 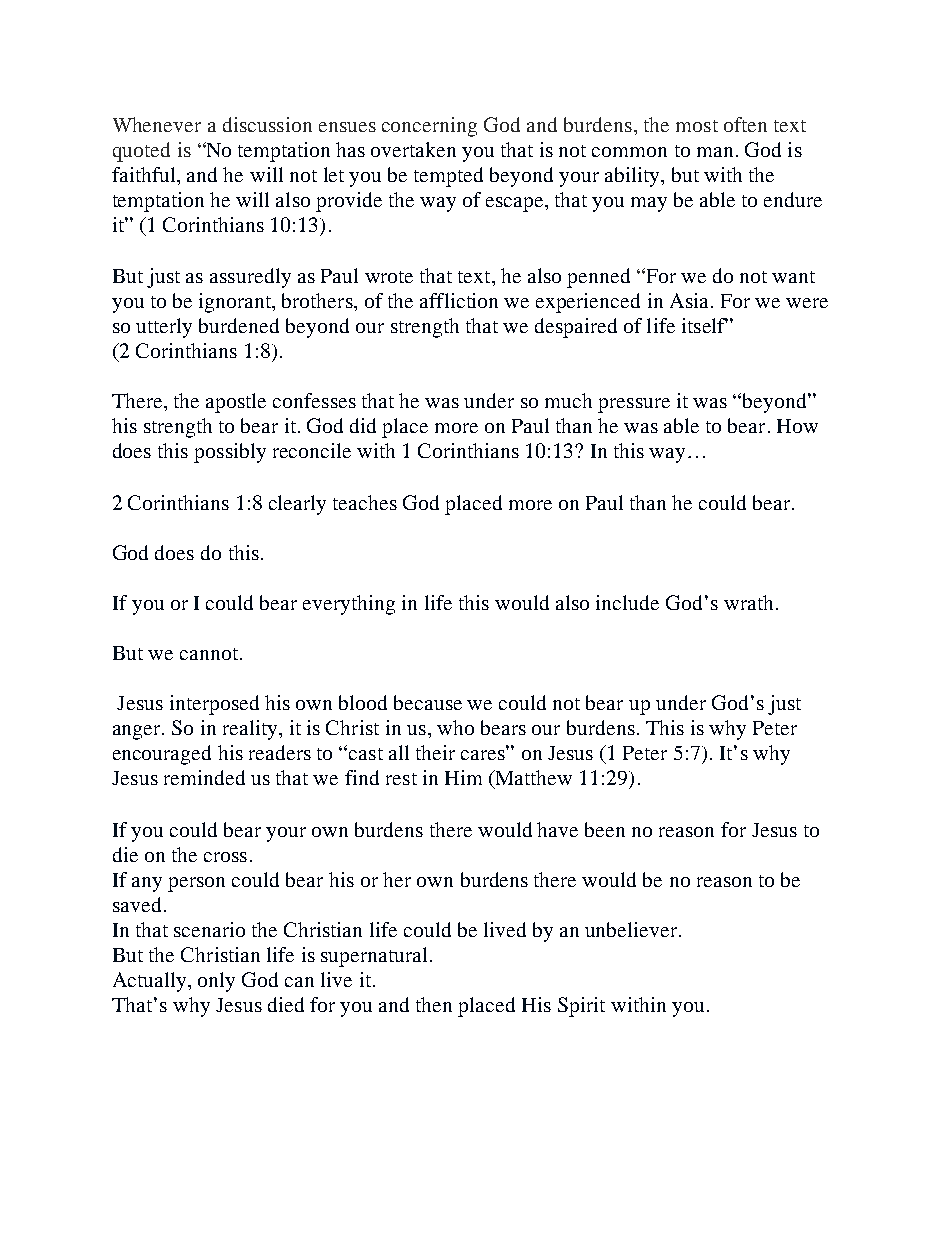 I want to click on unbeliever, so click(x=632, y=929).
